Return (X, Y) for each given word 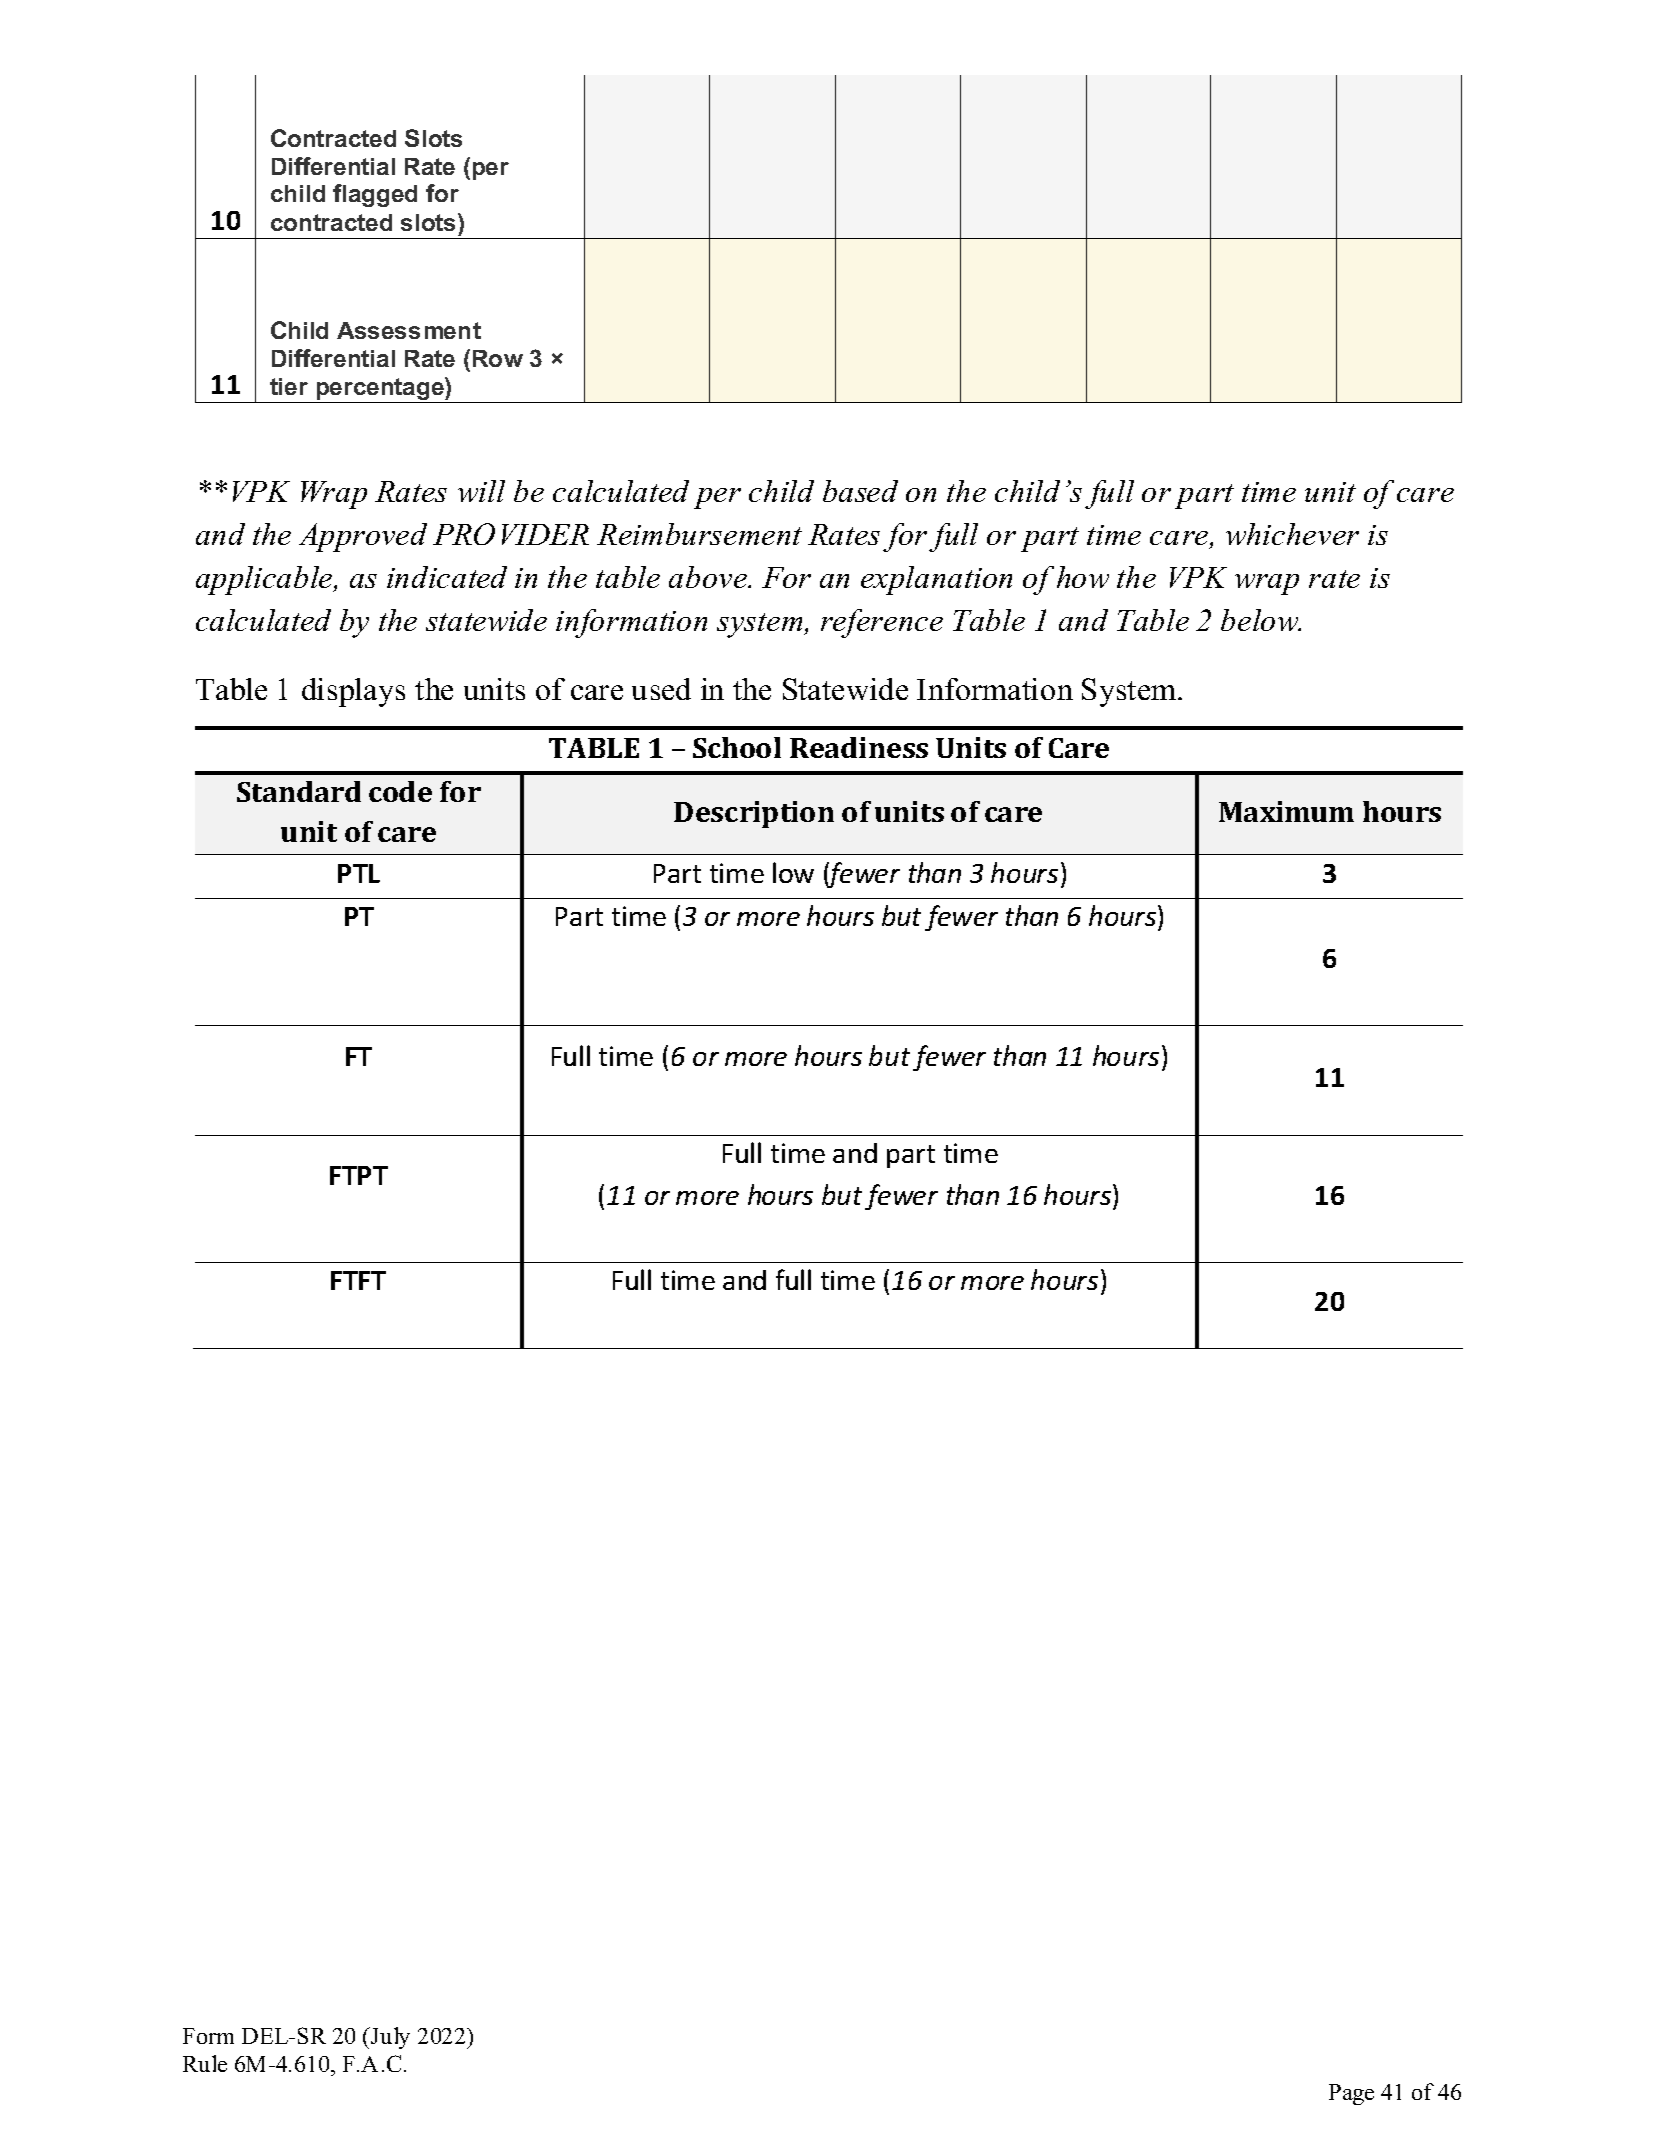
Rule (205, 2063)
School (737, 747)
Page (1351, 2094)
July (389, 2038)
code (400, 791)
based (860, 491)
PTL (359, 873)
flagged (375, 195)
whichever (1292, 534)
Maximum (1286, 811)
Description (754, 814)
